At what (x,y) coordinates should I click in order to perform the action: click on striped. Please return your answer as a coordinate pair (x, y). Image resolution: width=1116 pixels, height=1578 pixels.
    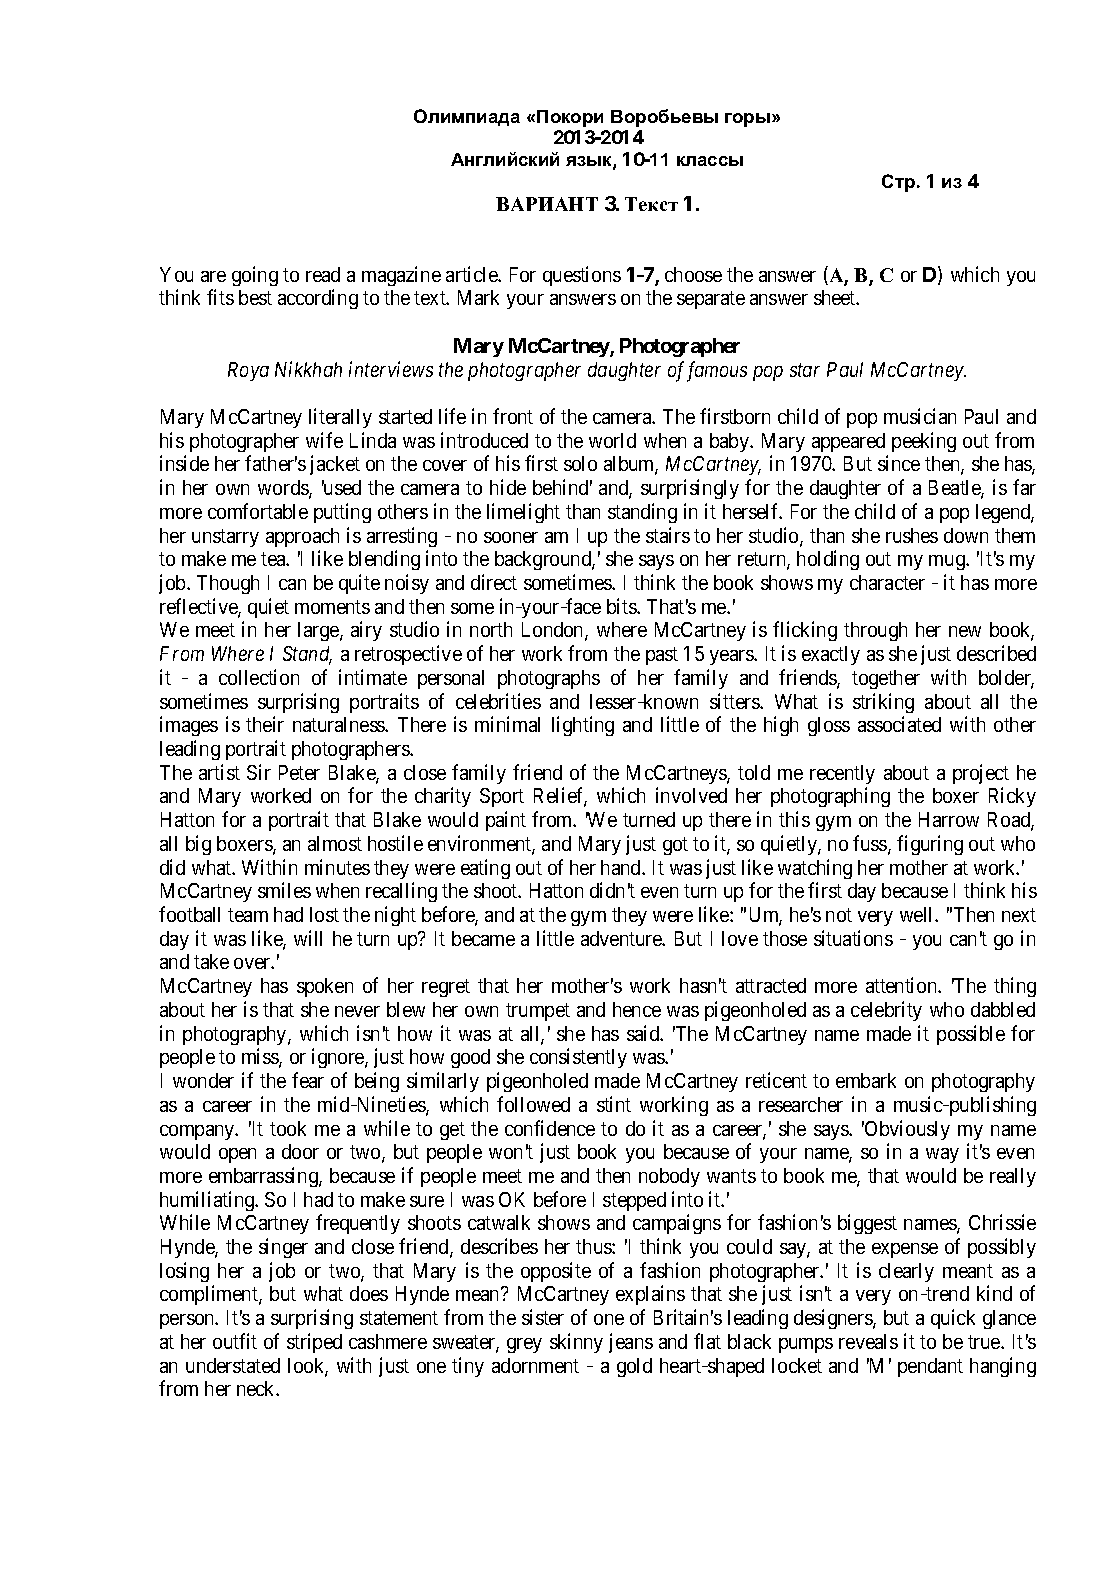
    Looking at the image, I should click on (314, 1343).
